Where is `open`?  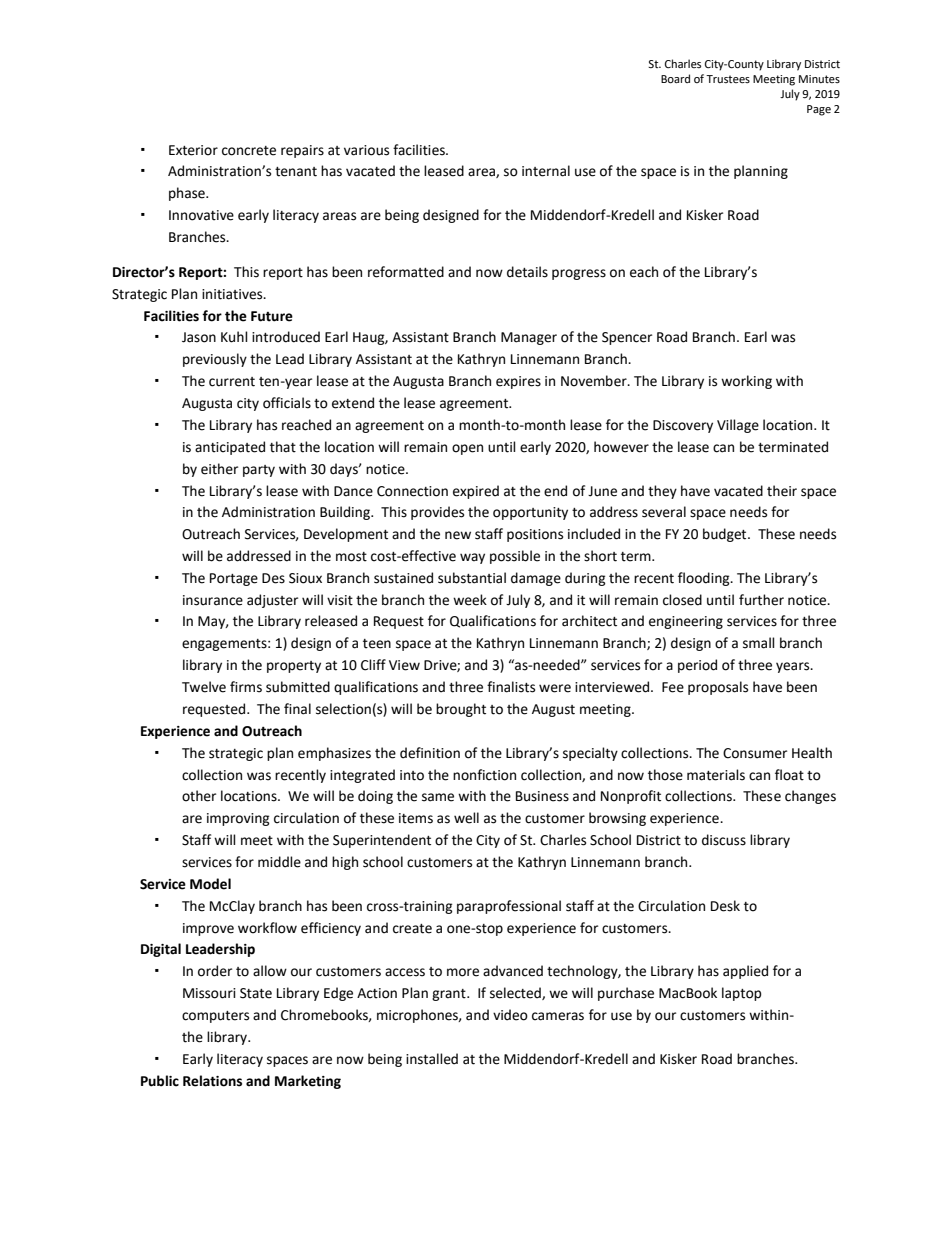
open is located at coordinates (467, 449).
